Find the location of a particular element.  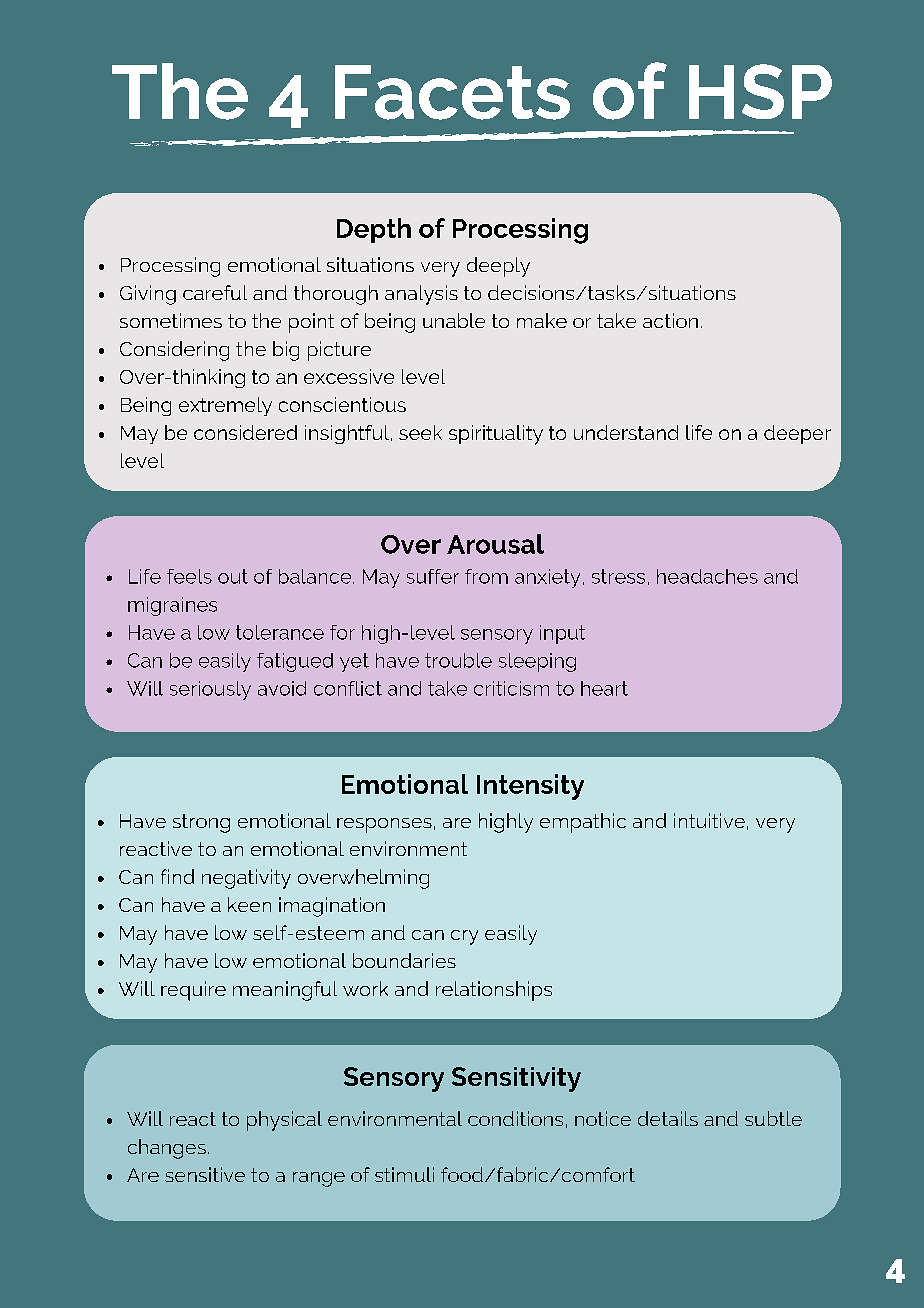

negativity is located at coordinates (246, 879).
